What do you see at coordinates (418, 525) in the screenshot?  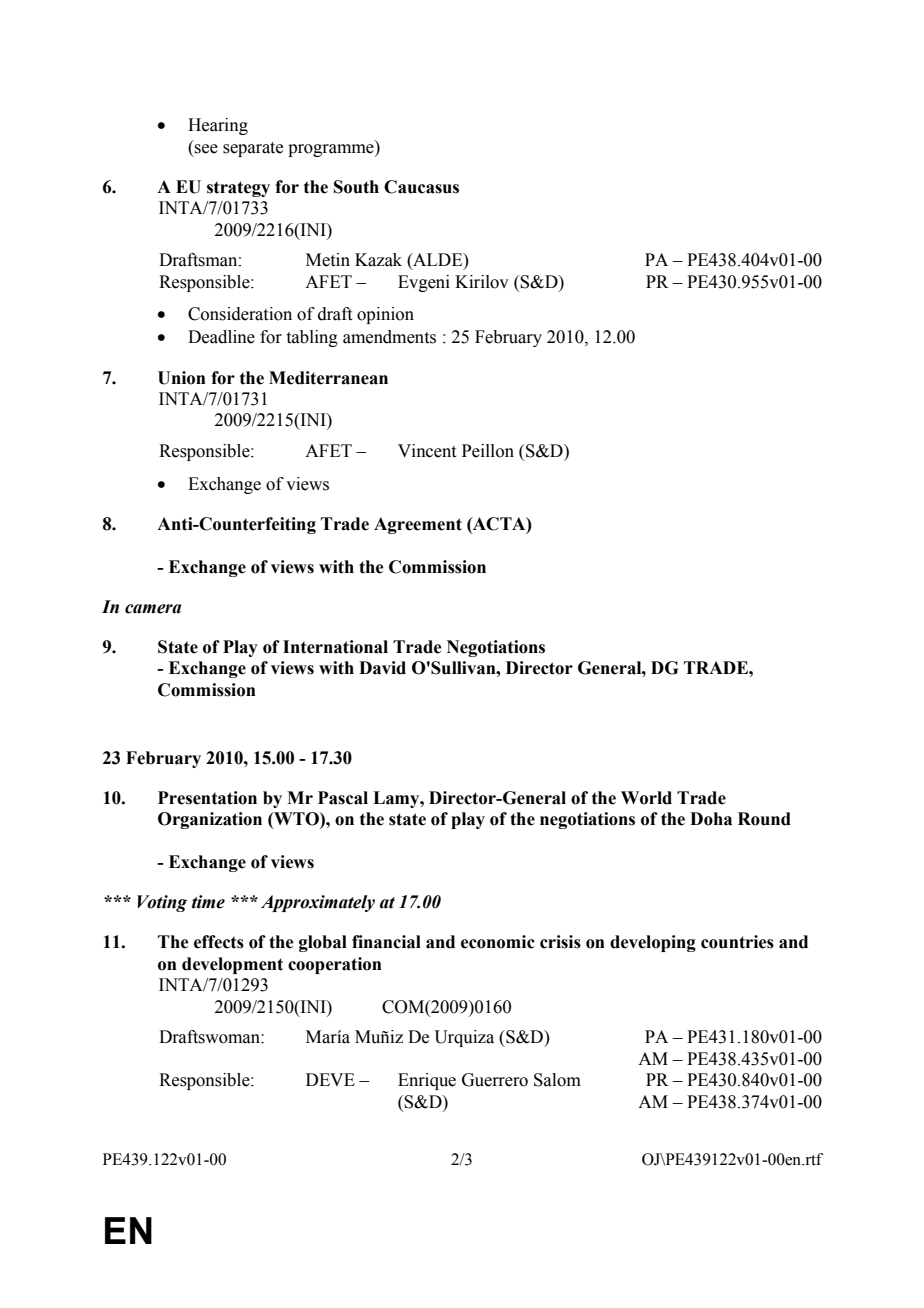 I see `Agreement` at bounding box center [418, 525].
